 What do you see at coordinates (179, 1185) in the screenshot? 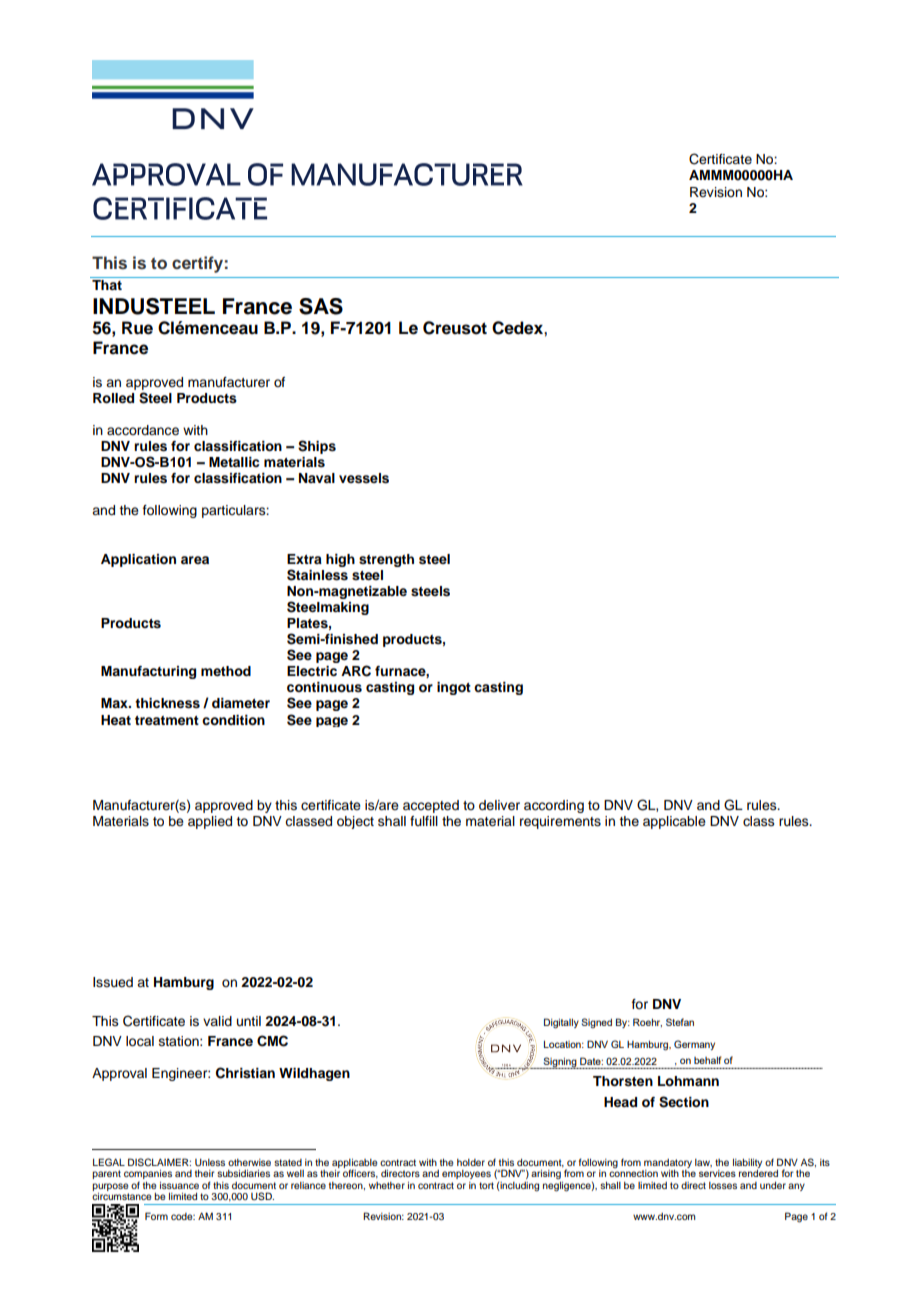
I see `issuance` at bounding box center [179, 1185].
